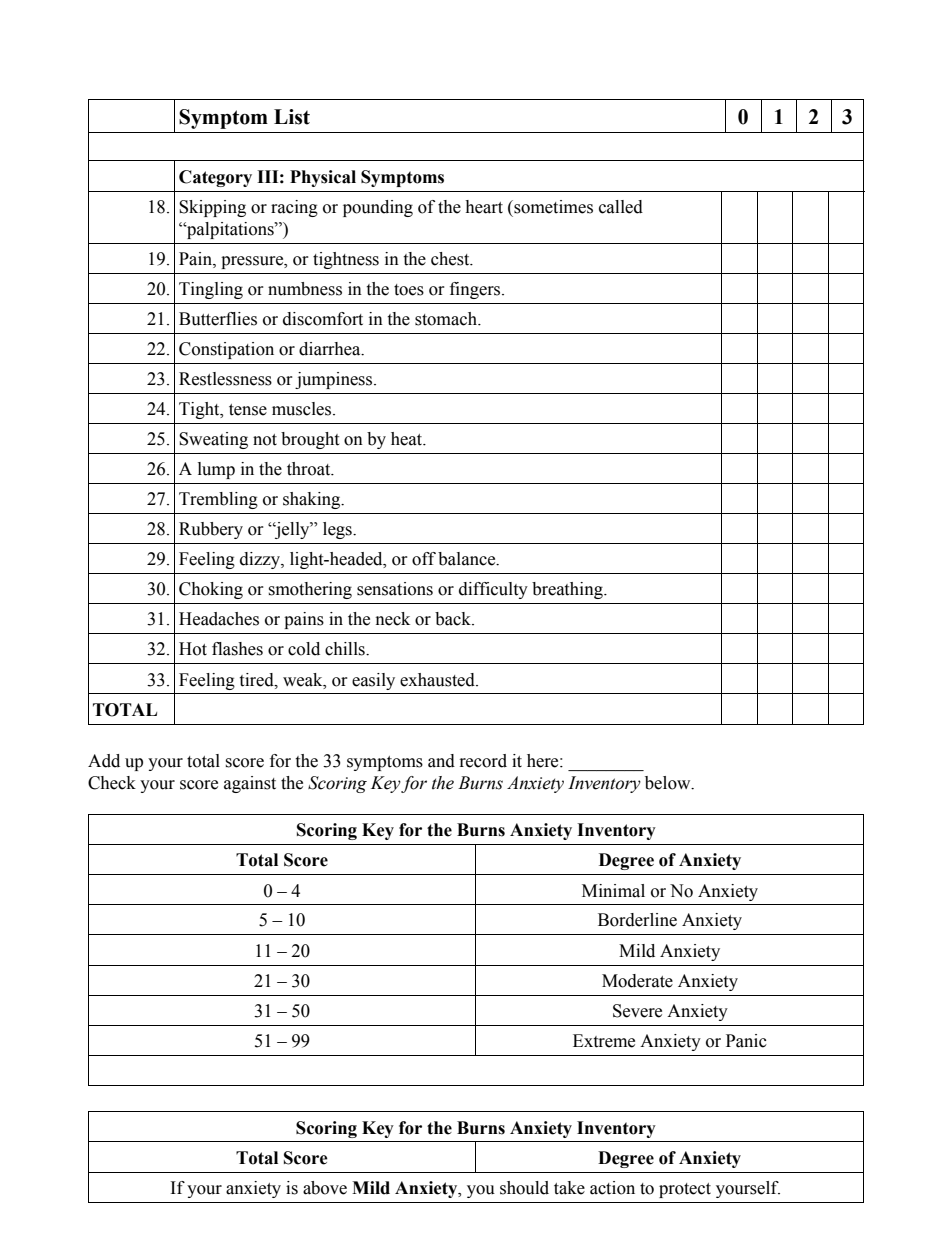 This image has width=952, height=1233. Describe the element at coordinates (250, 784) in the image. I see `against` at that location.
